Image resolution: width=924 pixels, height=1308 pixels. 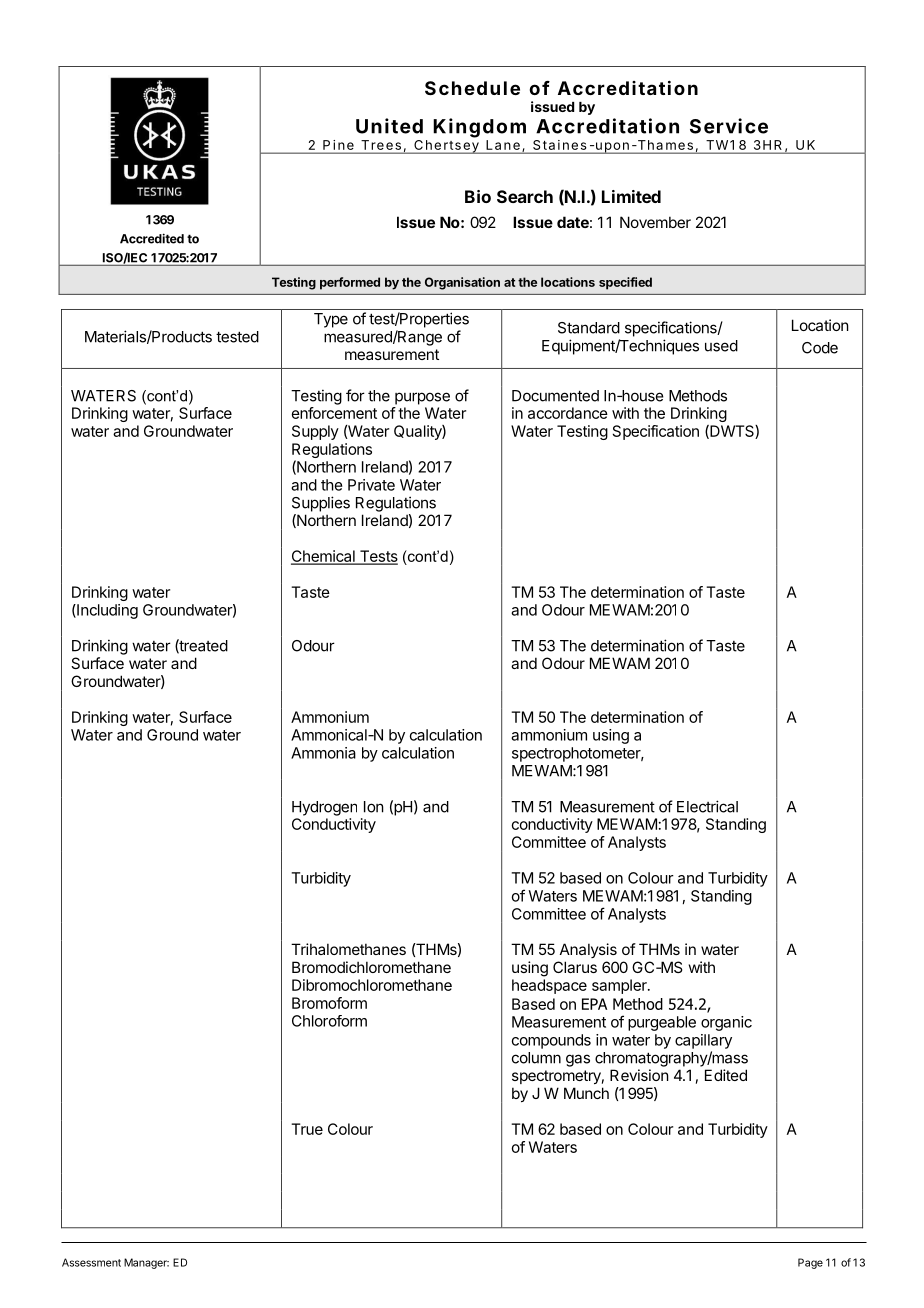 I want to click on Assessment, so click(x=91, y=1262).
